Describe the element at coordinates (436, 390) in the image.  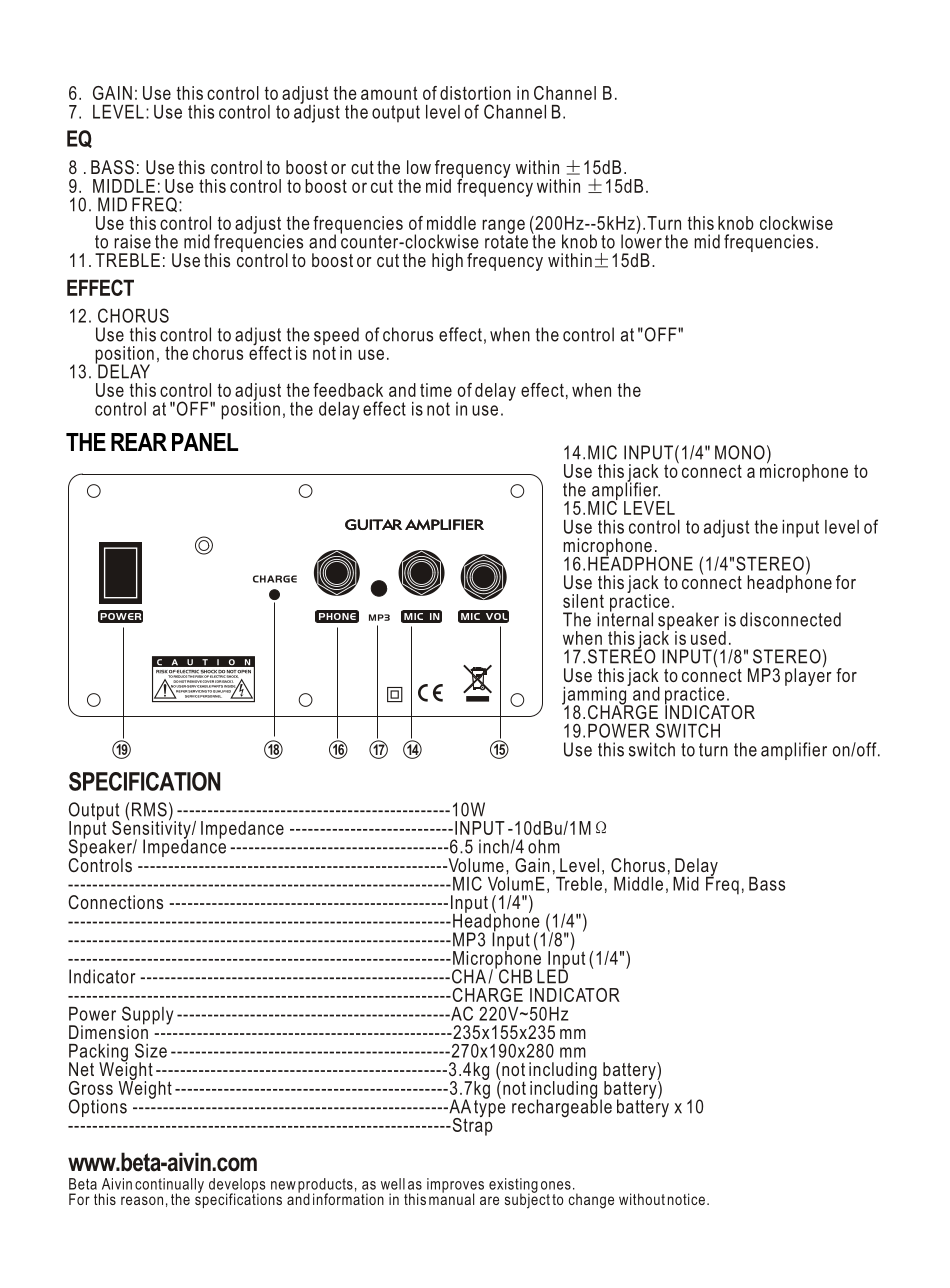
I see `time` at that location.
